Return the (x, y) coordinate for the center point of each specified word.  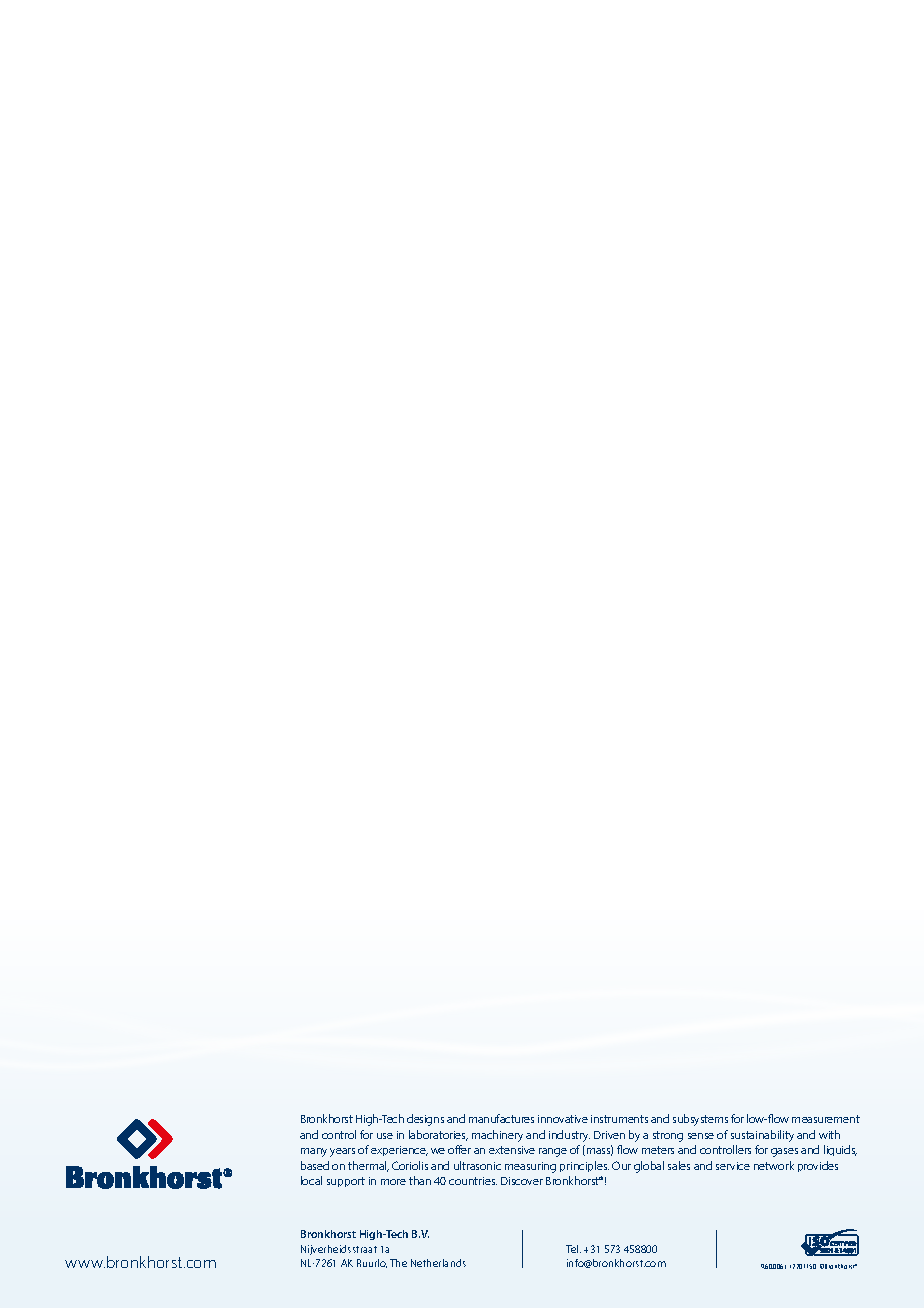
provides (818, 1166)
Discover (522, 1181)
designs (425, 1120)
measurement (826, 1119)
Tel (573, 1249)
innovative (563, 1119)
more (393, 1182)
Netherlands (438, 1263)
